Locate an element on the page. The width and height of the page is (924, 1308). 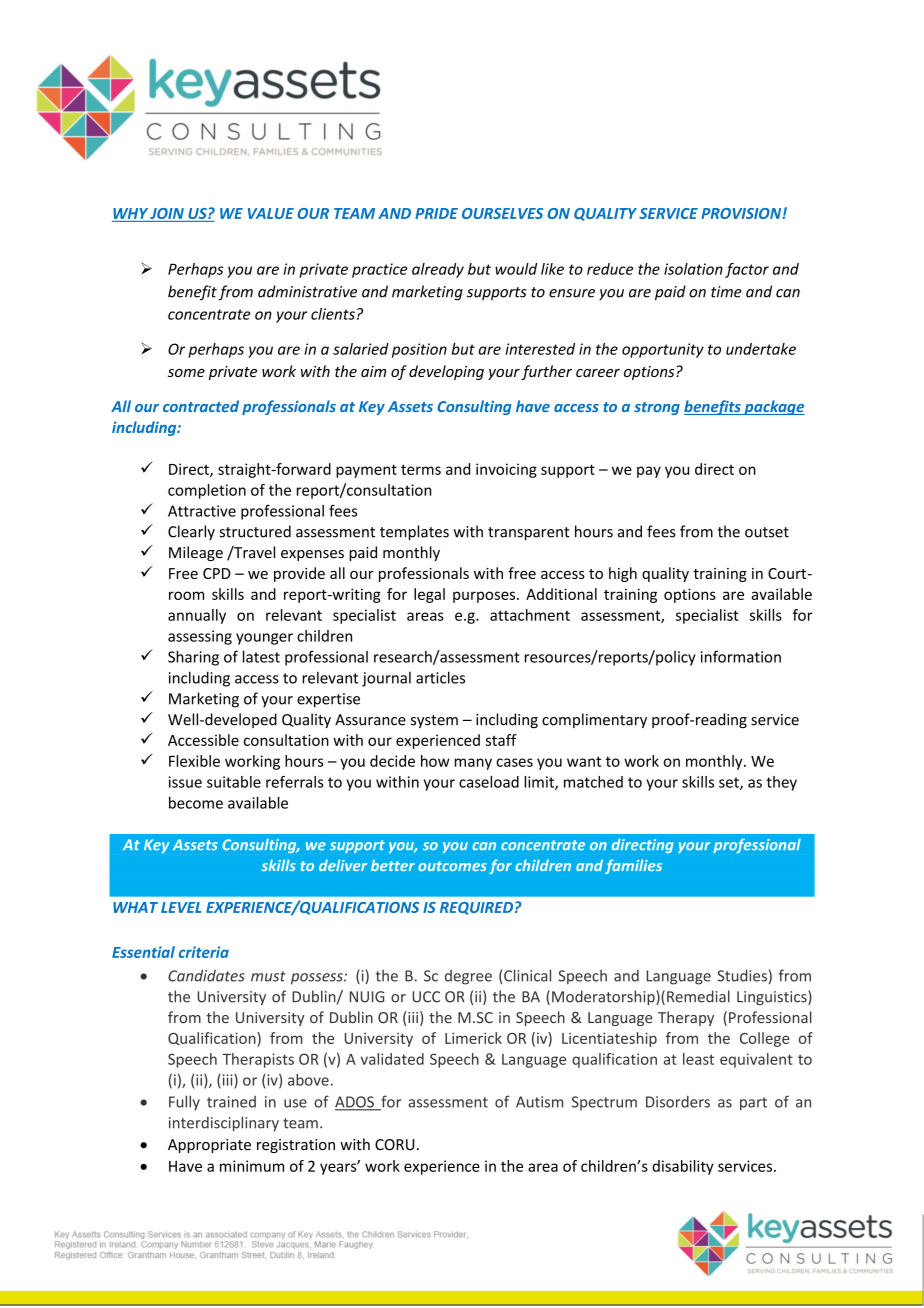
JOIN is located at coordinates (167, 215).
